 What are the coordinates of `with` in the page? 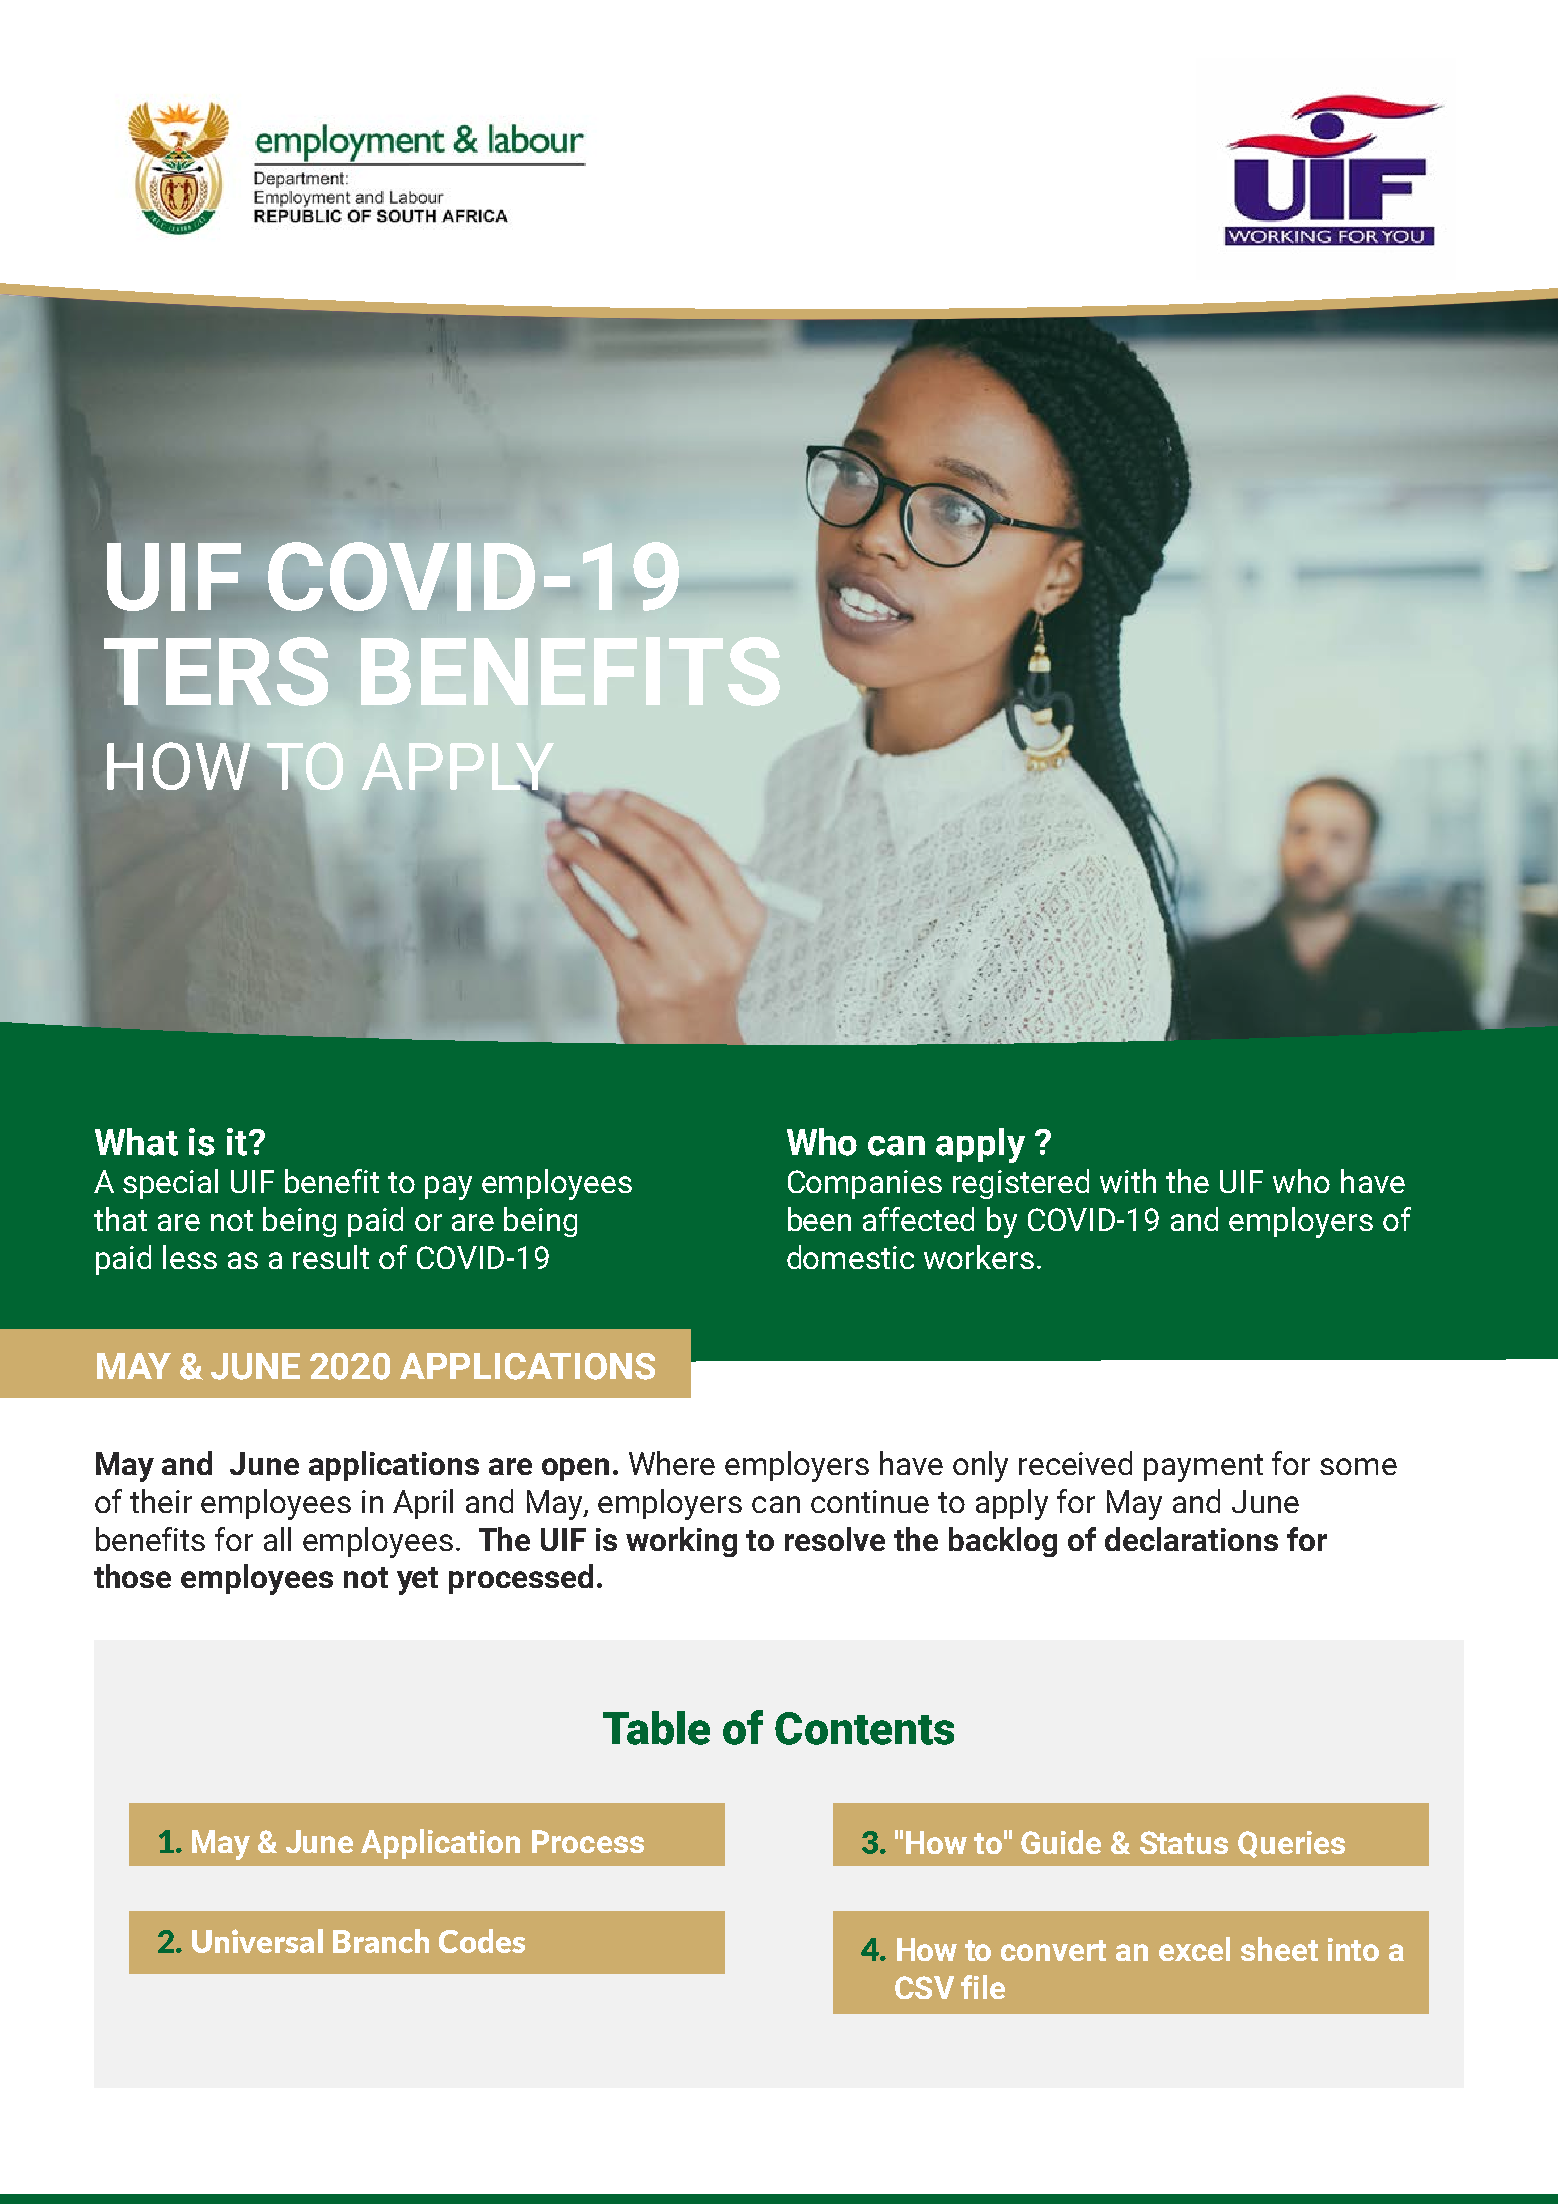 It's located at (1128, 1181).
